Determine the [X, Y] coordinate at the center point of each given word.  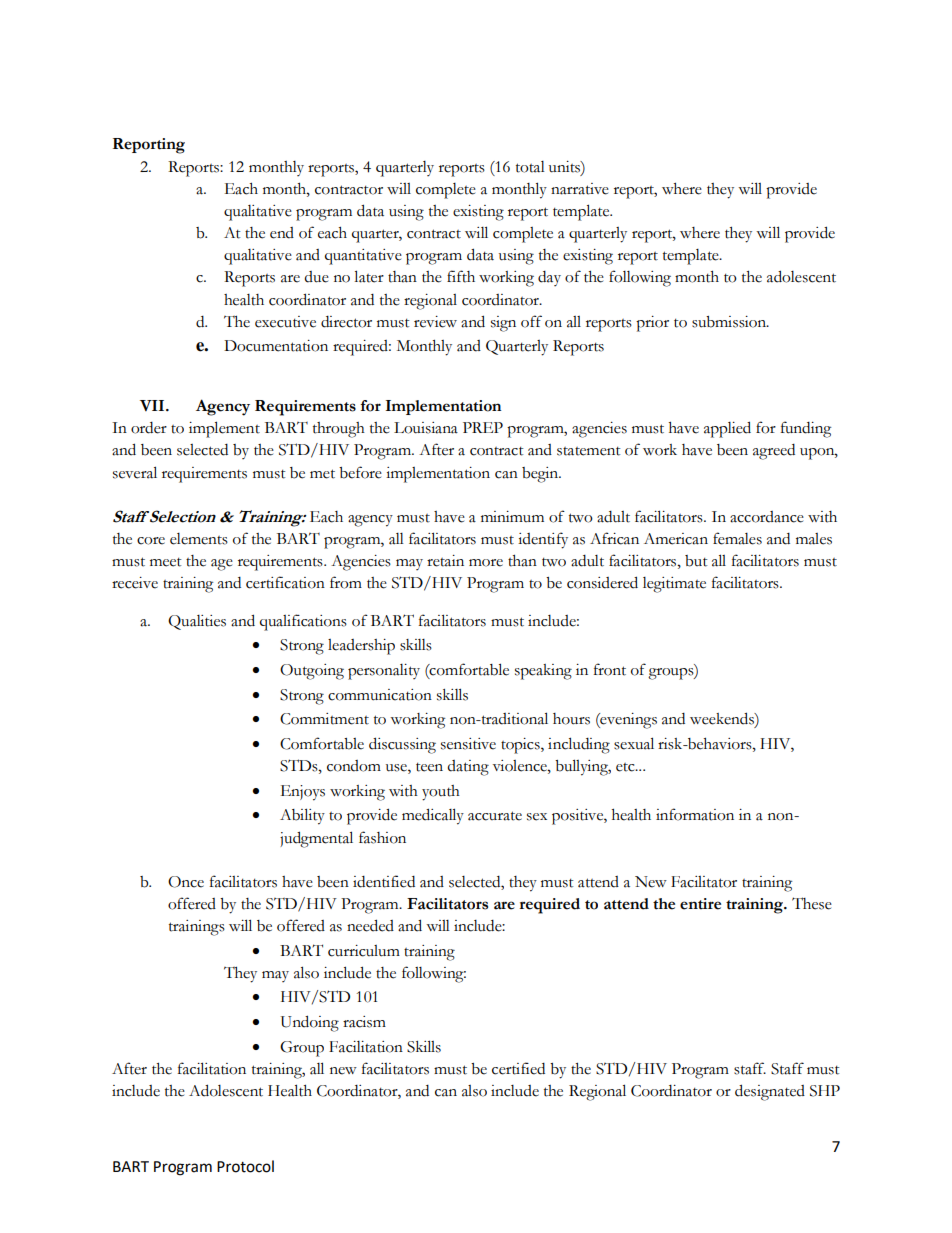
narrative [580, 189]
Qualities [197, 622]
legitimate [674, 585]
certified [518, 1068]
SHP [825, 1091]
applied [727, 429]
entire [700, 904]
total [530, 167]
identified [384, 881]
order [149, 428]
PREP [483, 427]
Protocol [245, 1166]
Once [186, 882]
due [316, 277]
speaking [543, 672]
